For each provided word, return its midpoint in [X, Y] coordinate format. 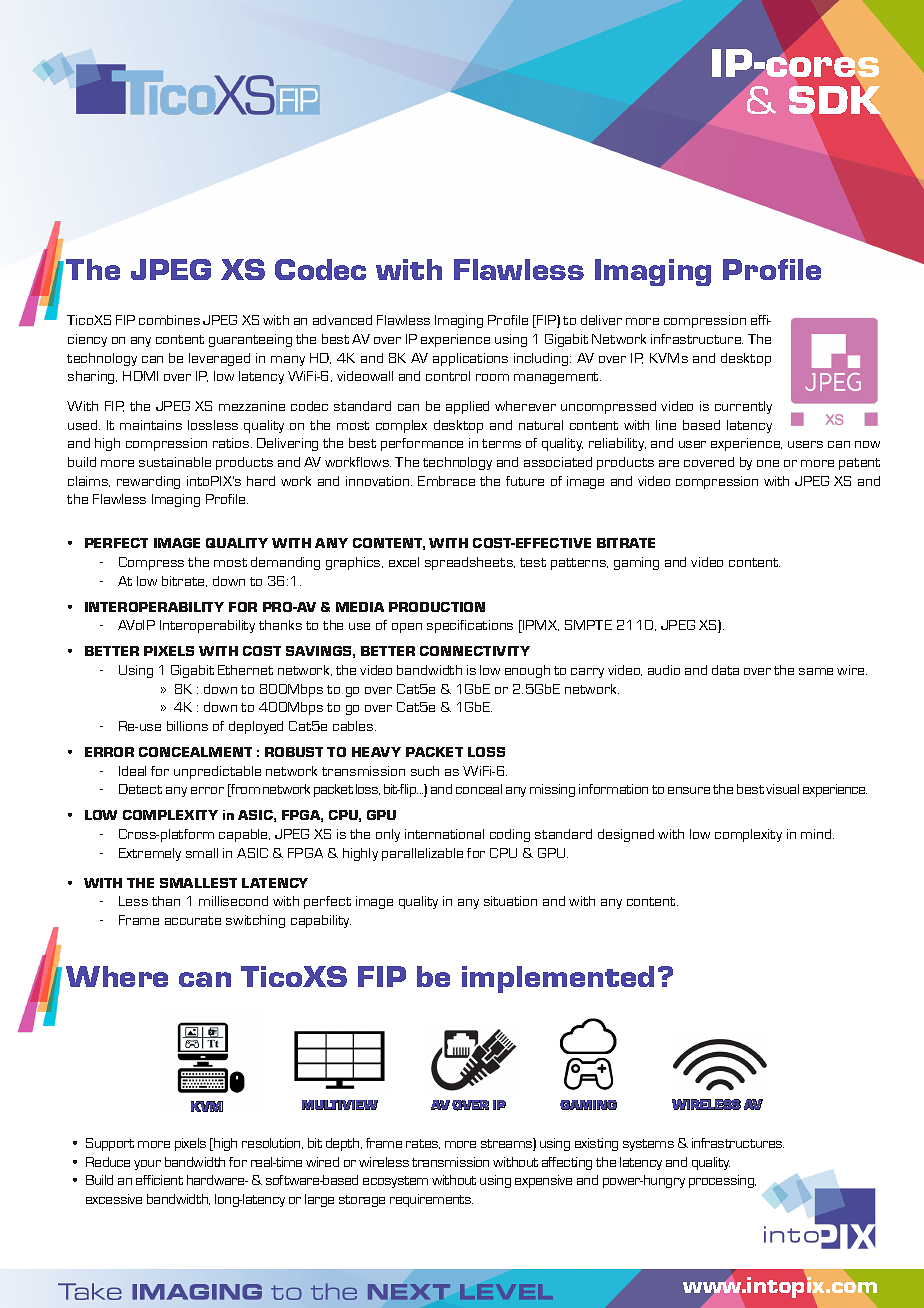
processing [722, 1181]
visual [782, 789]
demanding [285, 563]
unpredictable [217, 772]
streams [507, 1144]
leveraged [219, 359]
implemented [558, 979]
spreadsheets [470, 563]
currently [743, 407]
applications [470, 359]
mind [817, 834]
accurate [193, 920]
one [768, 463]
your [147, 1165]
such [425, 771]
